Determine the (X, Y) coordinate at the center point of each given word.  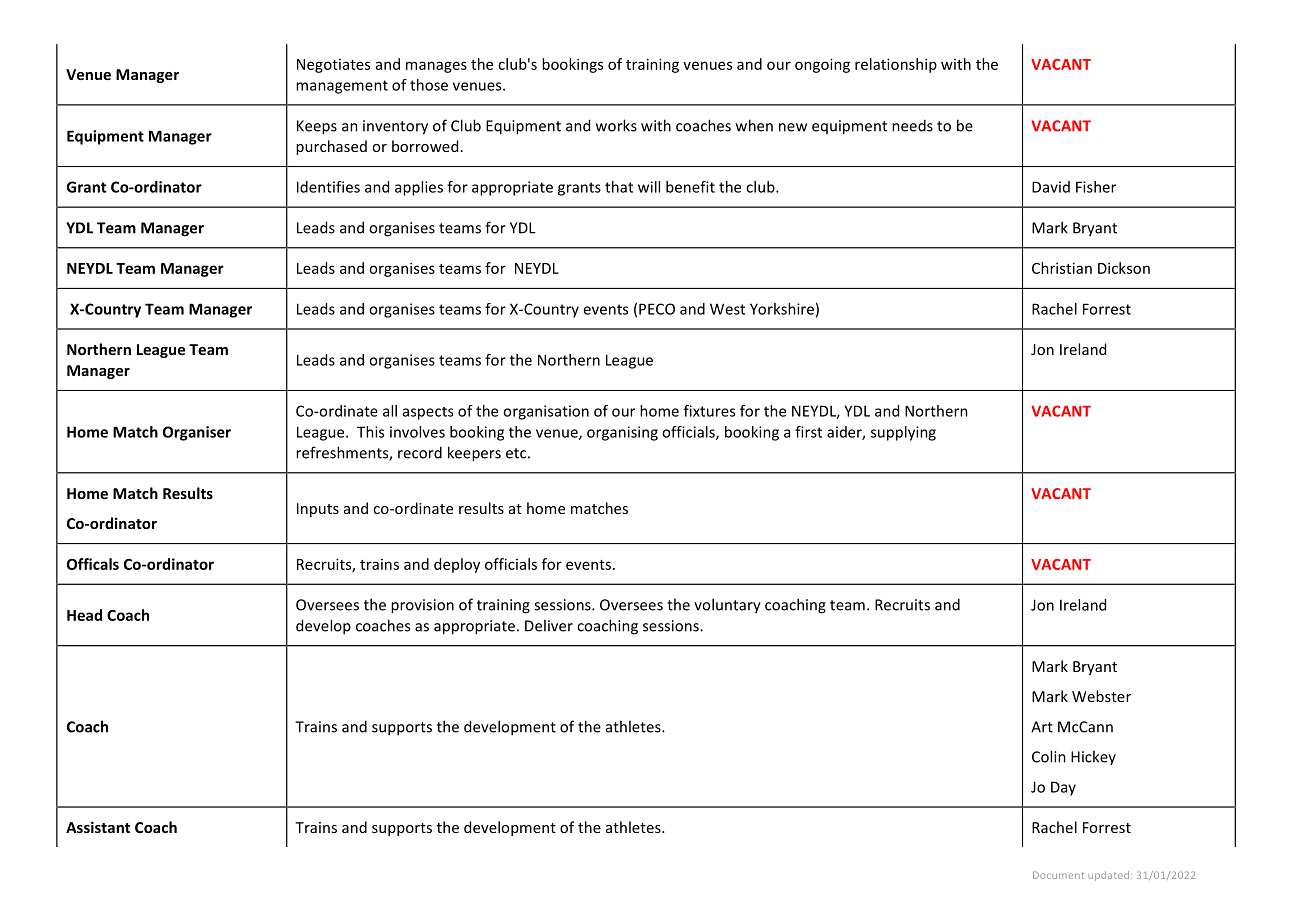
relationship (896, 65)
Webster (1101, 696)
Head (84, 615)
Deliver (549, 625)
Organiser (197, 433)
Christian (1062, 268)
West (727, 309)
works (616, 125)
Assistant (98, 827)
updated (1110, 876)
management (342, 87)
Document (1058, 875)
